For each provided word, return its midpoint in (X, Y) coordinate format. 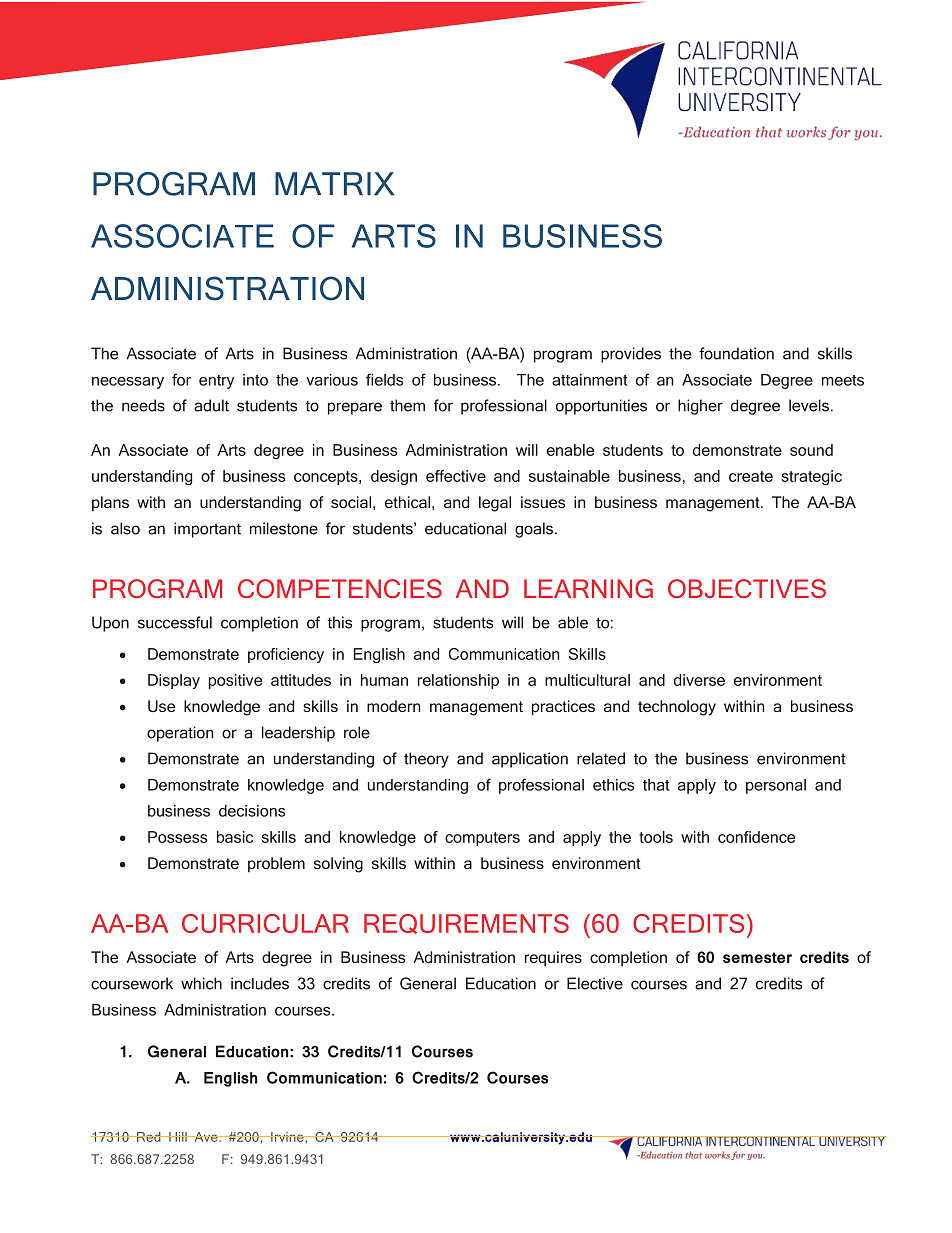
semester (757, 957)
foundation (736, 353)
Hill (178, 1137)
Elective (595, 983)
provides (631, 355)
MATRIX (334, 183)
